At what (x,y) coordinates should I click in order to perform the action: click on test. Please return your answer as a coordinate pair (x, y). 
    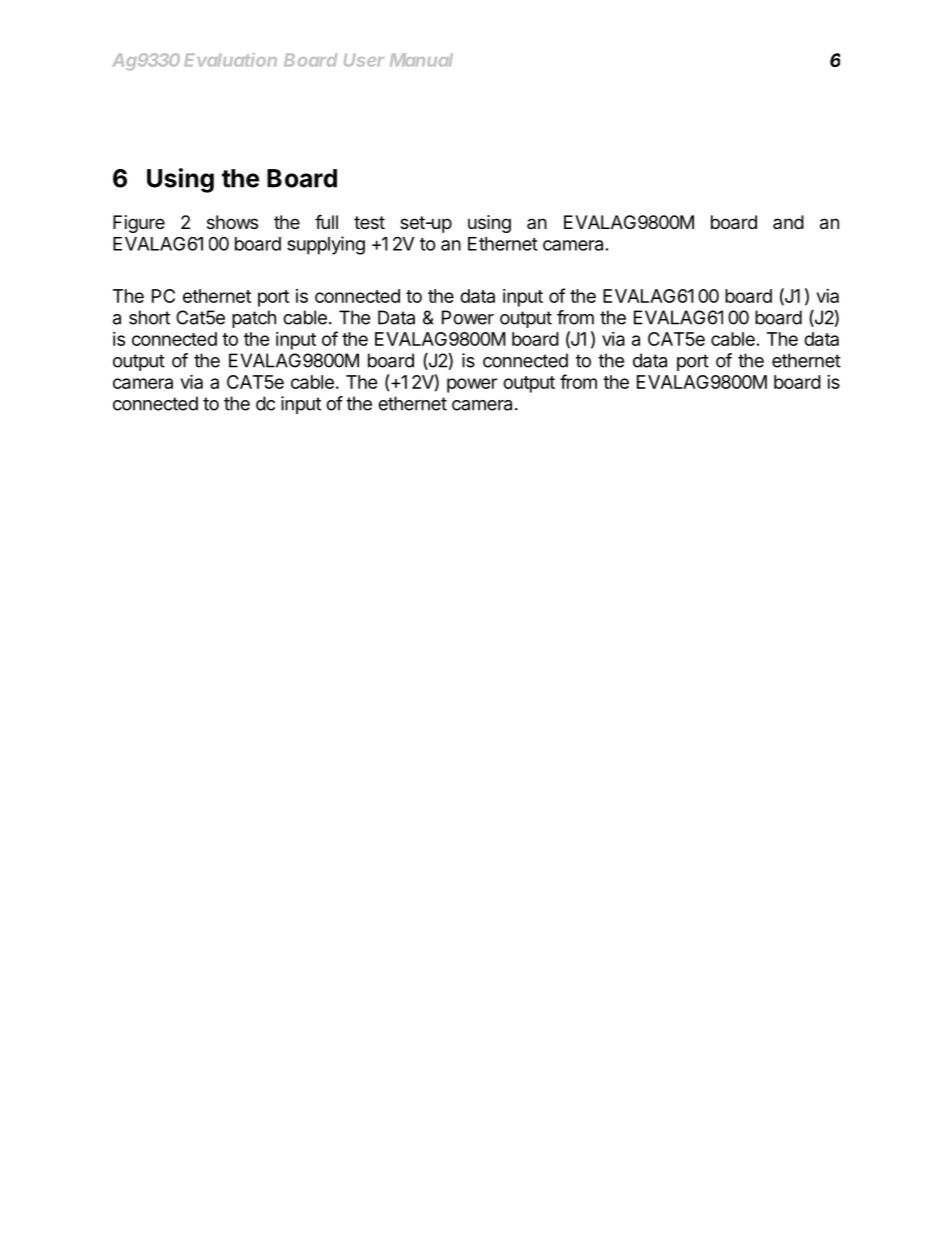
    Looking at the image, I should click on (369, 222).
